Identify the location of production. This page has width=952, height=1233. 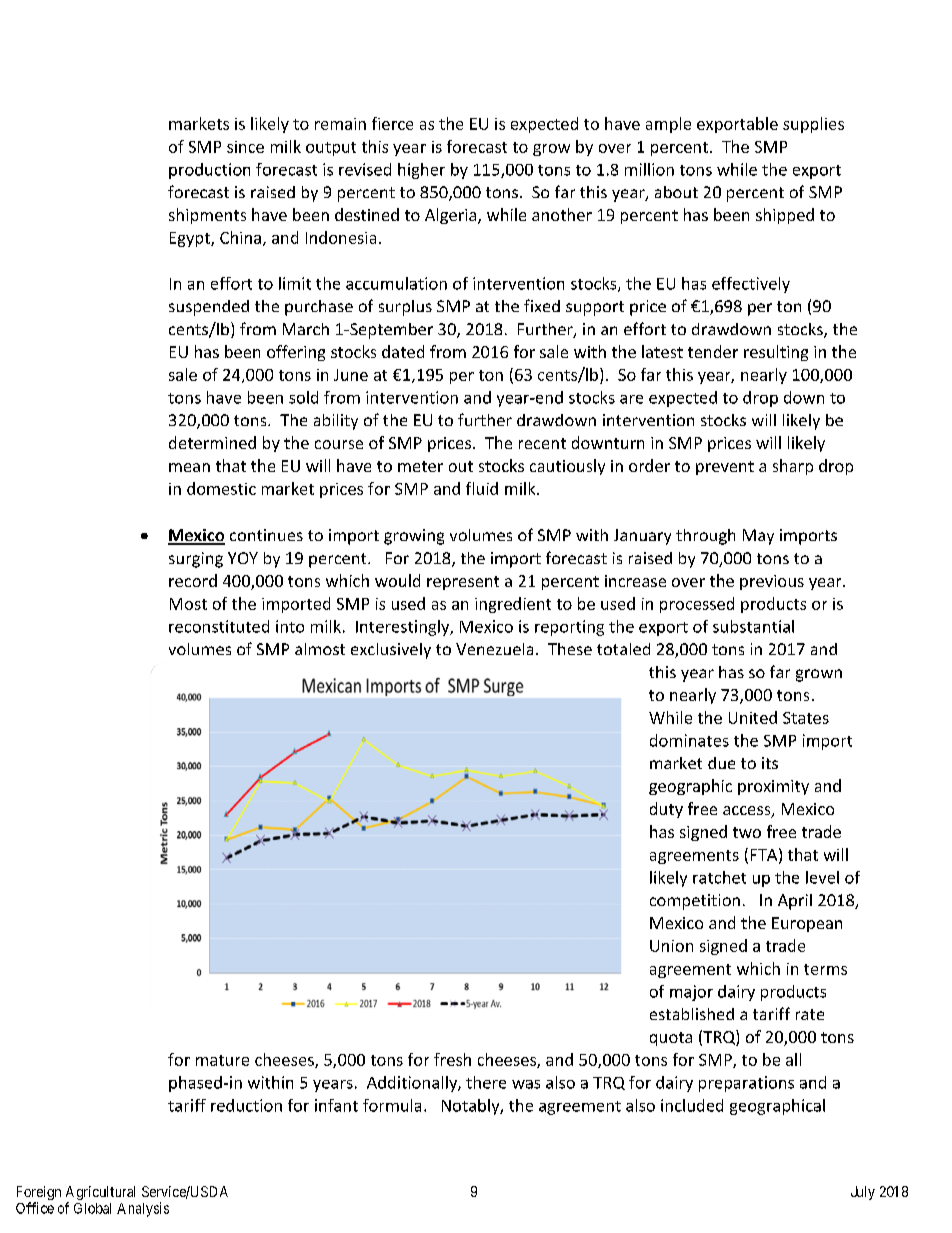
(209, 171).
